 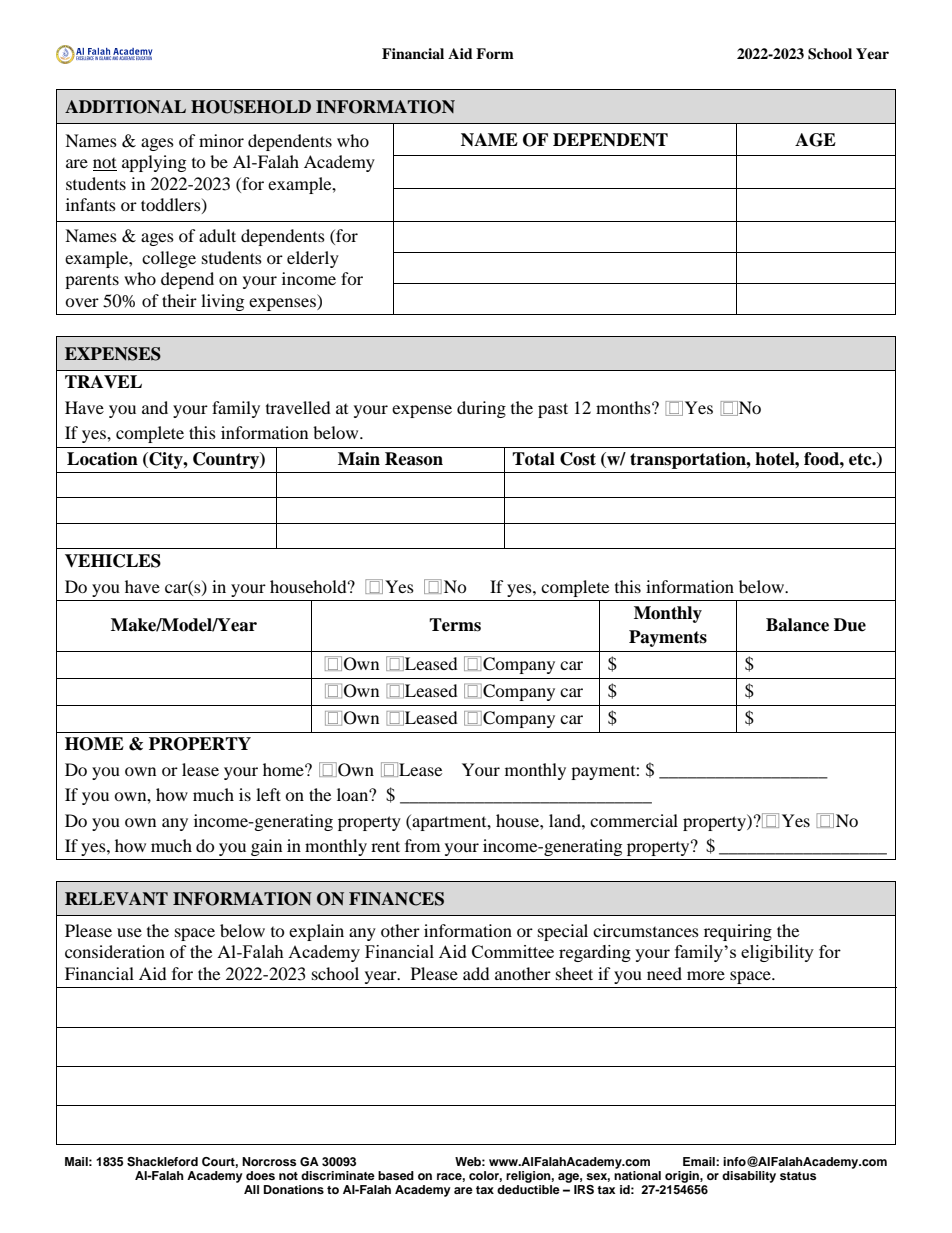 What do you see at coordinates (578, 459) in the page?
I see `Cost` at bounding box center [578, 459].
